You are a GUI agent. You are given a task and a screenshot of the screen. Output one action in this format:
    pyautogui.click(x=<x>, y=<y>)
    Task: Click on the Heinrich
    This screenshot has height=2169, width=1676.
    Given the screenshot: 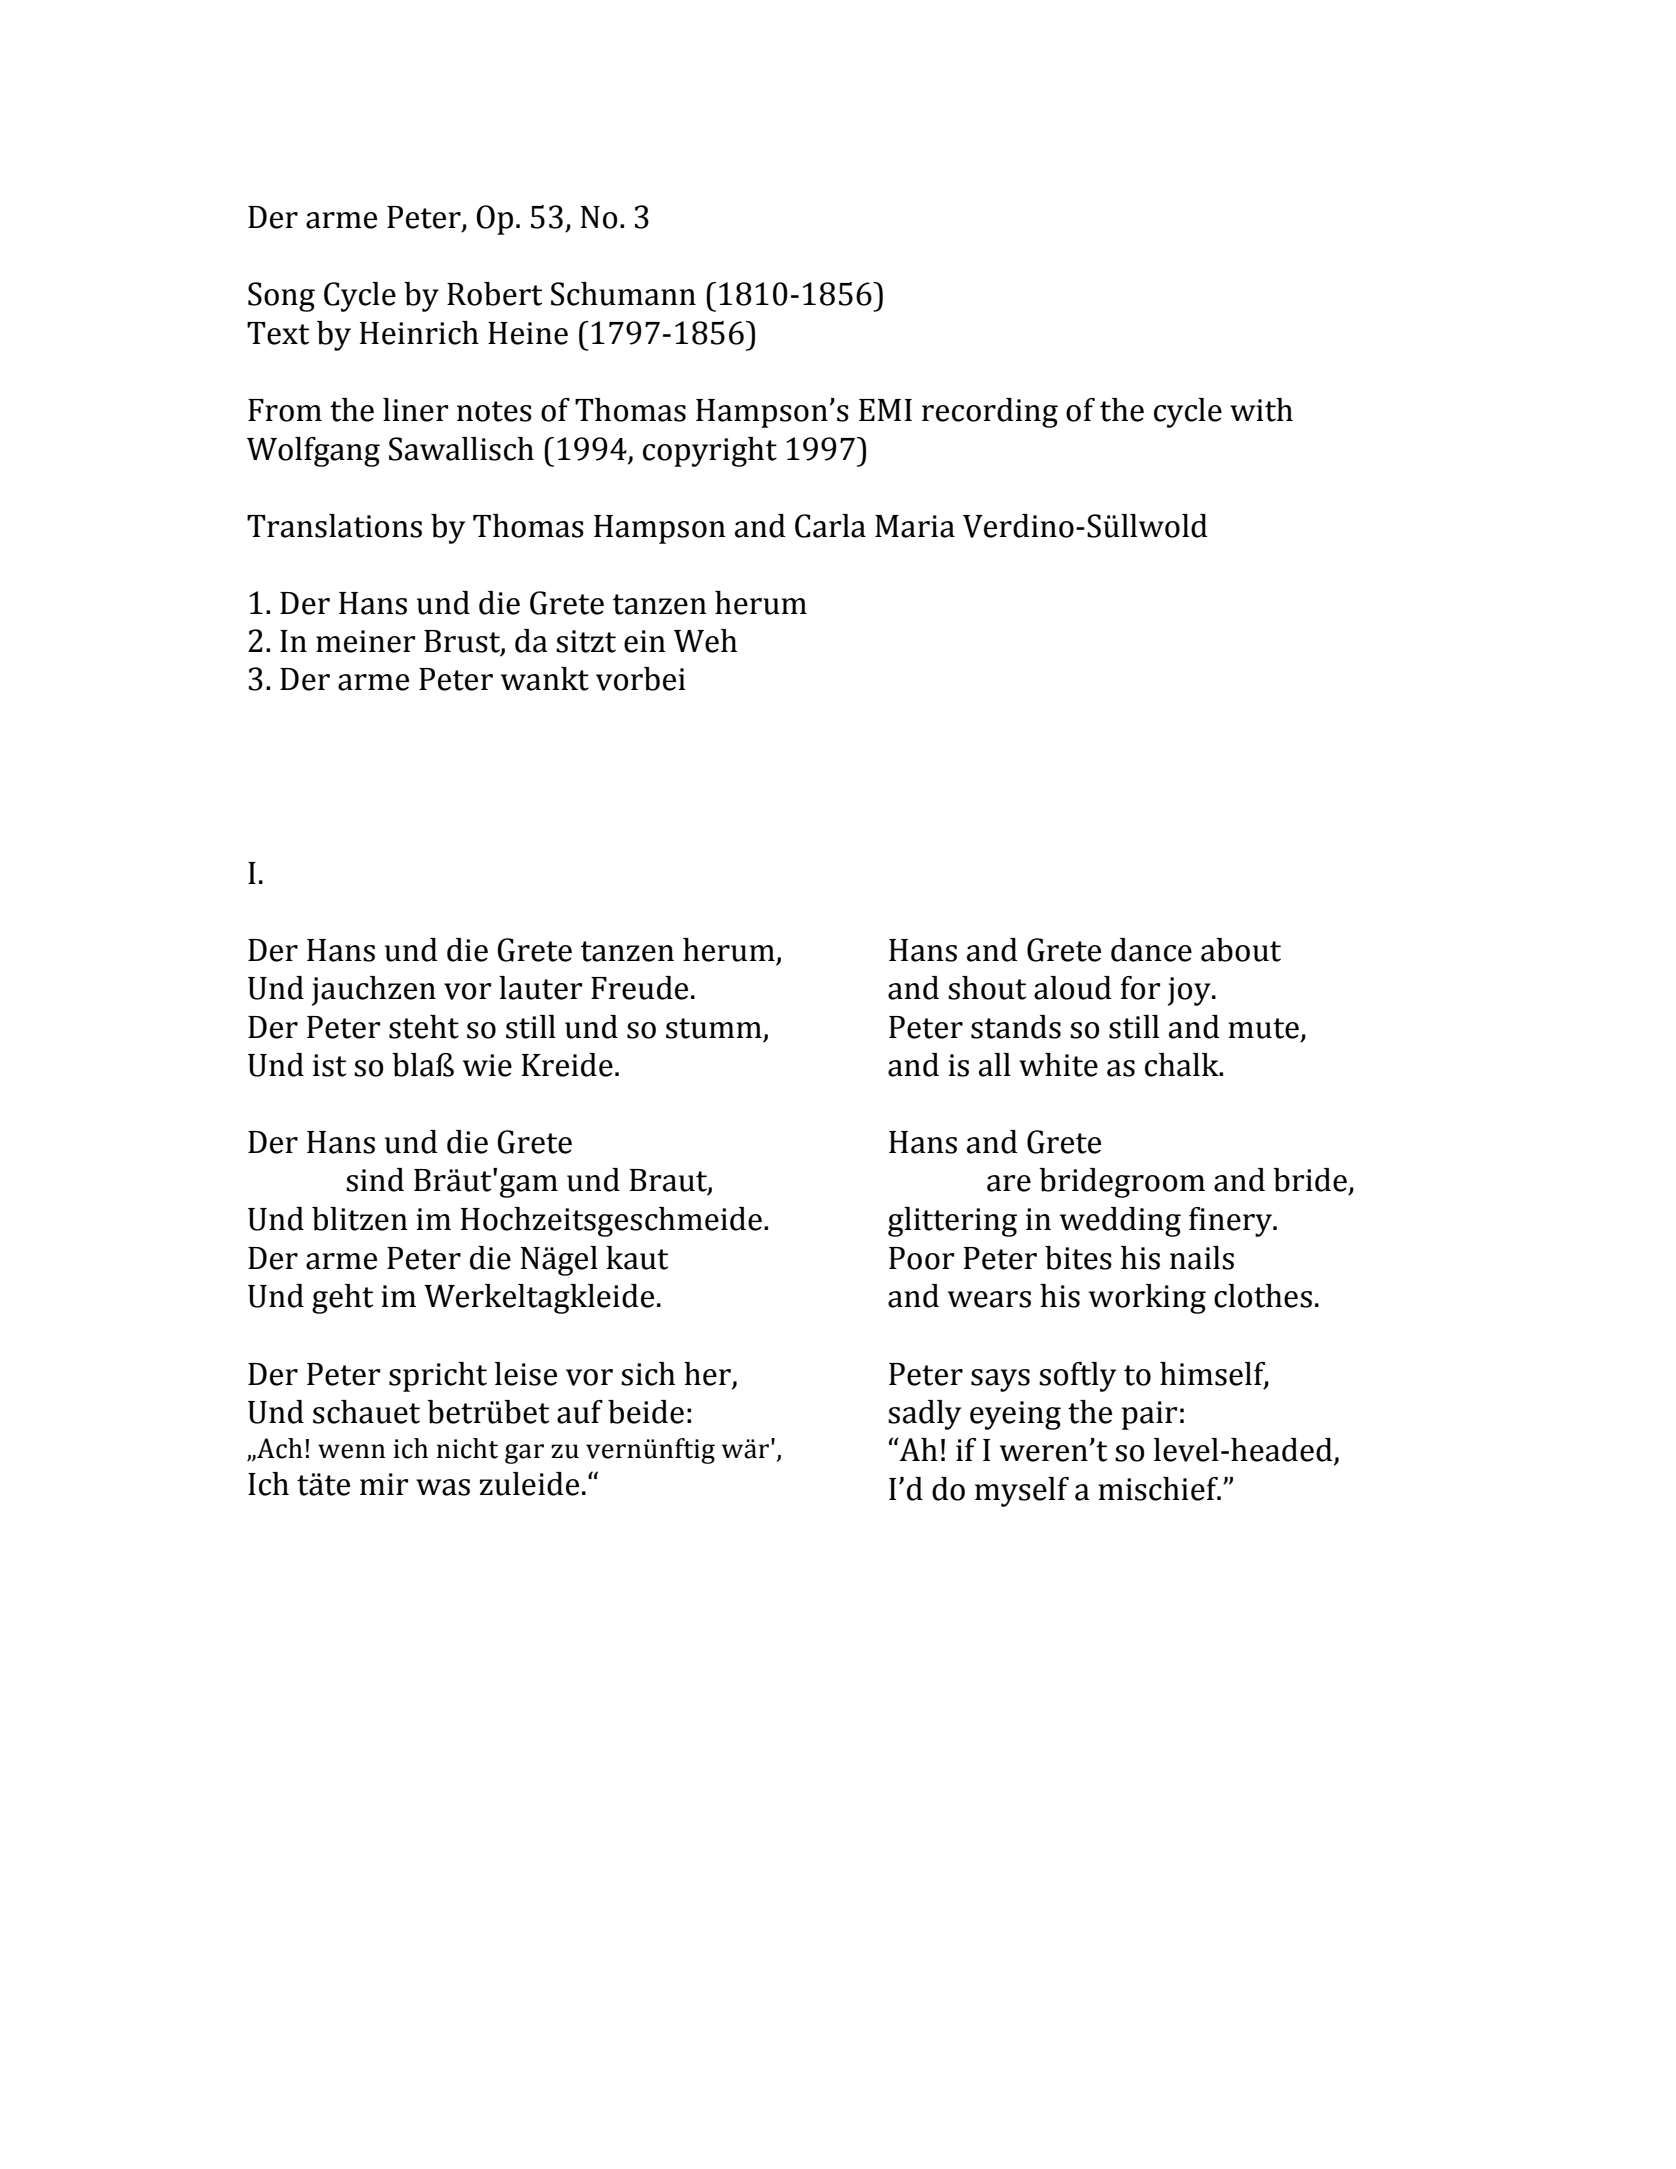 What is the action you would take?
    pyautogui.click(x=419, y=333)
